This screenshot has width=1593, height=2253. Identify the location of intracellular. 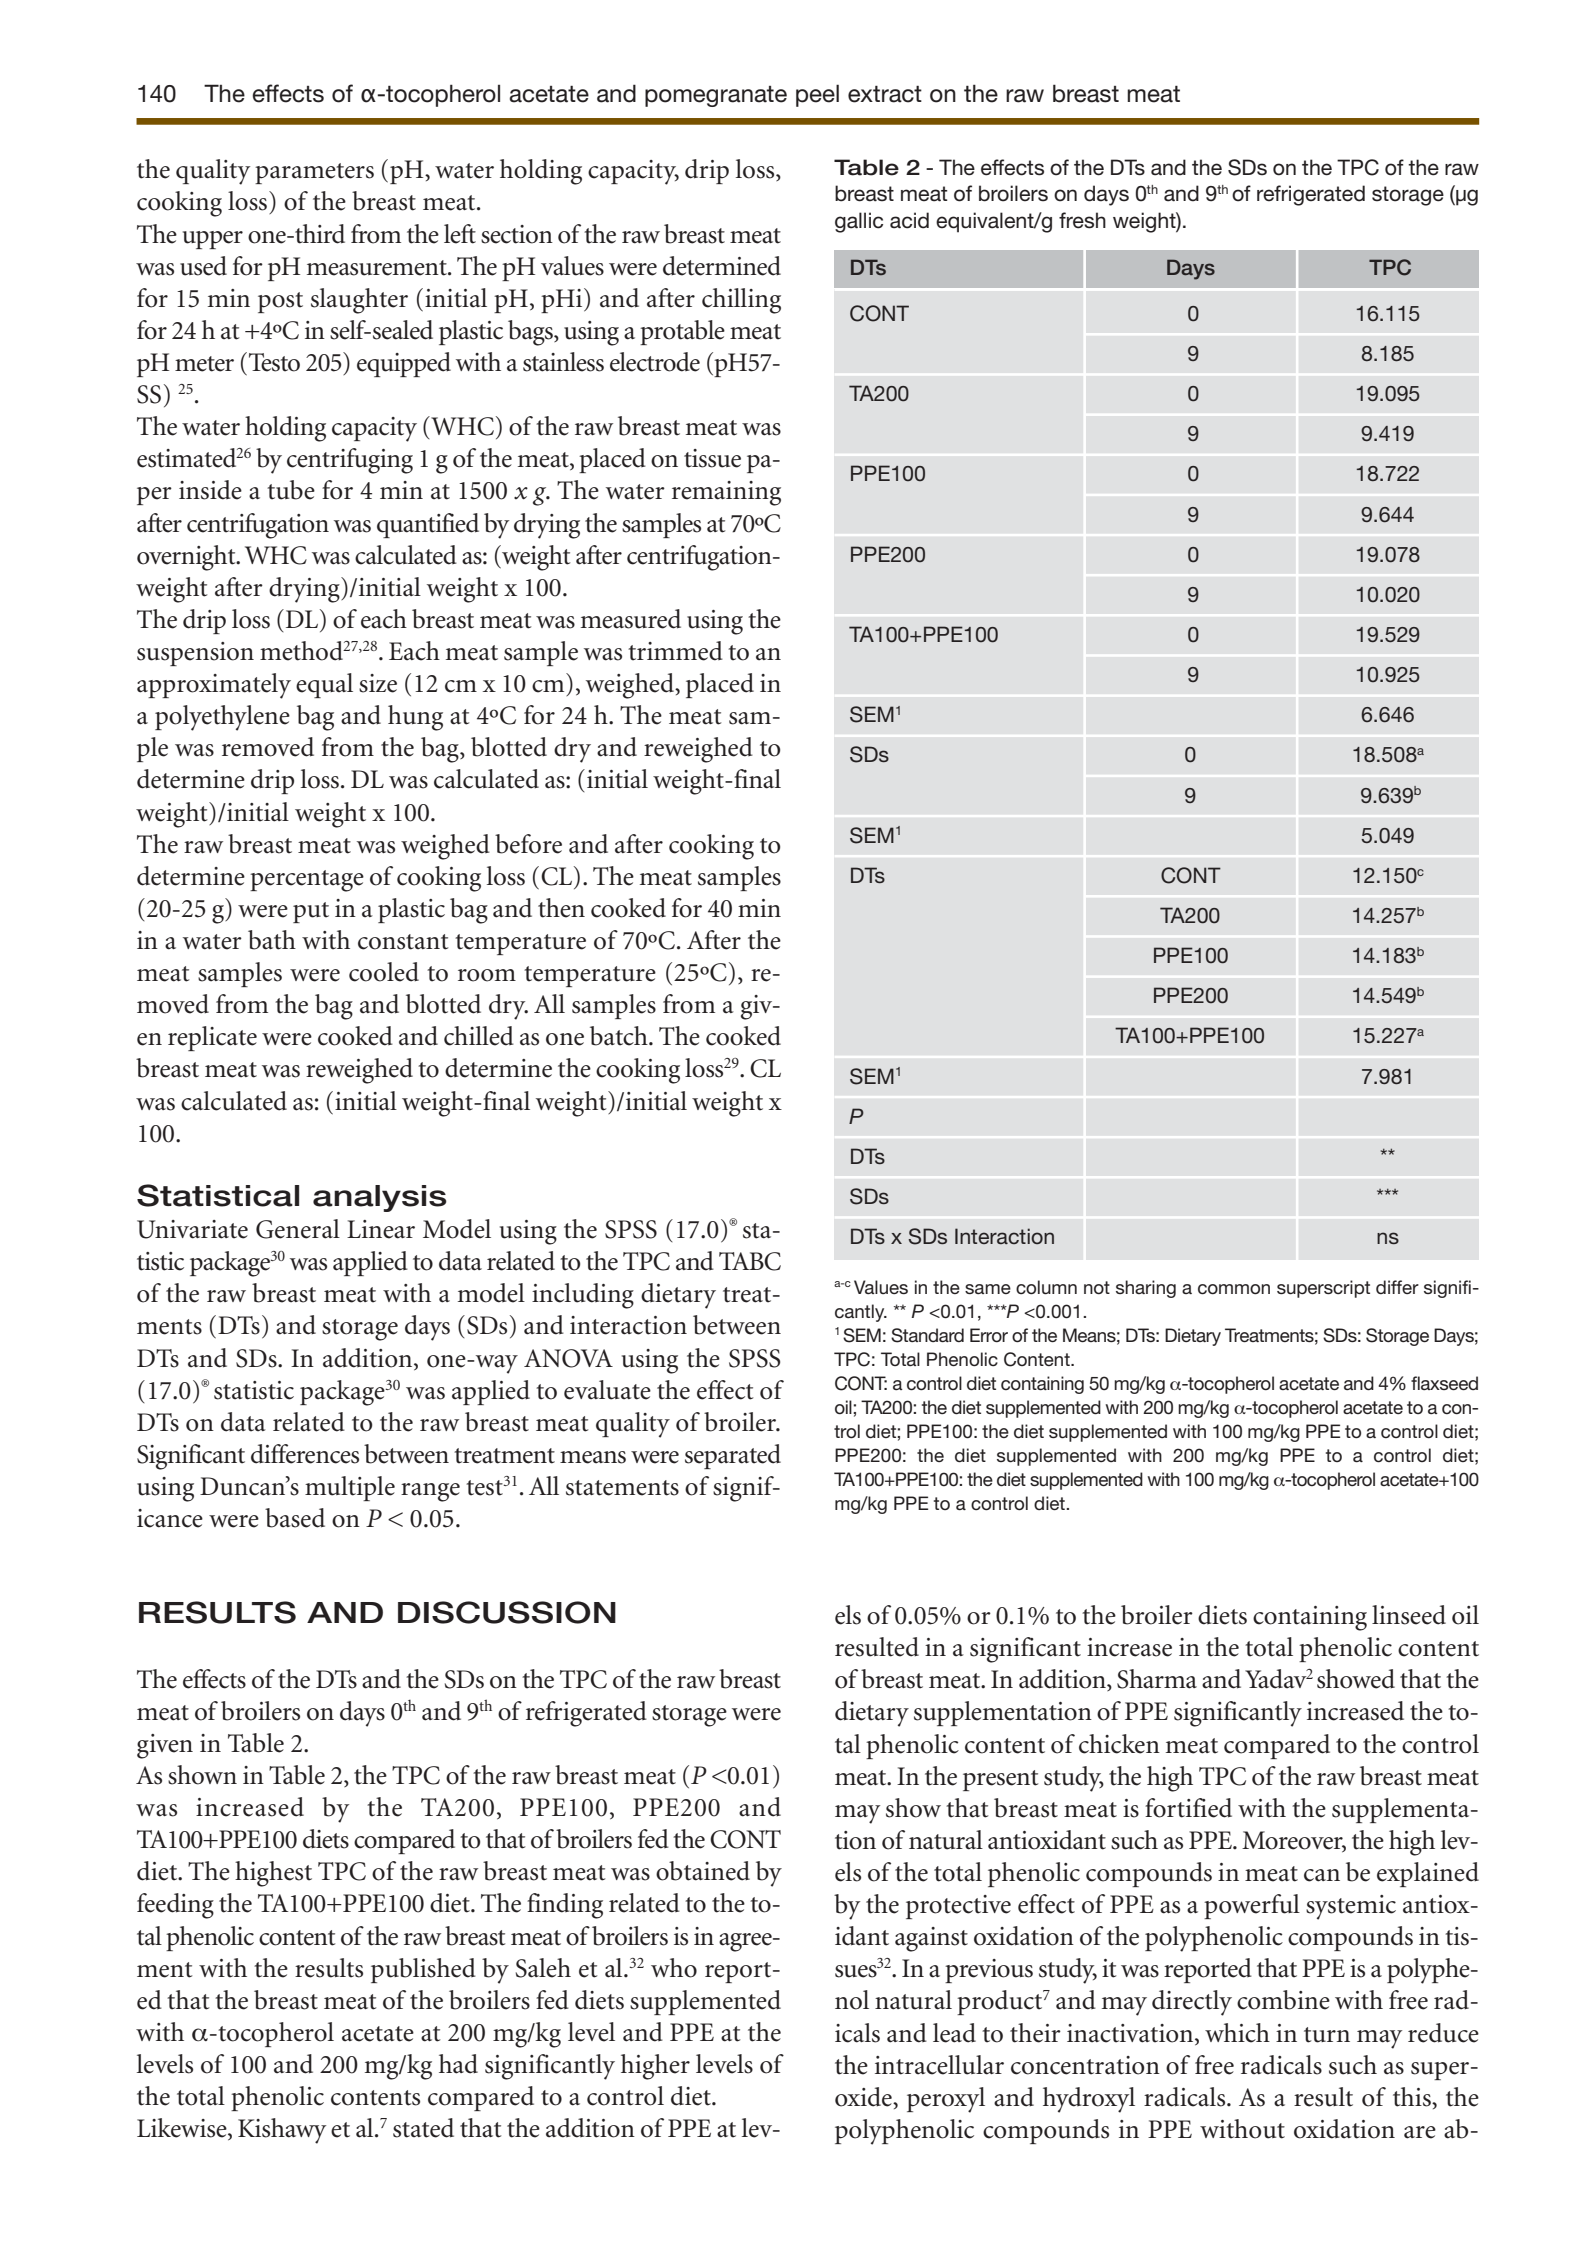
(939, 2065).
